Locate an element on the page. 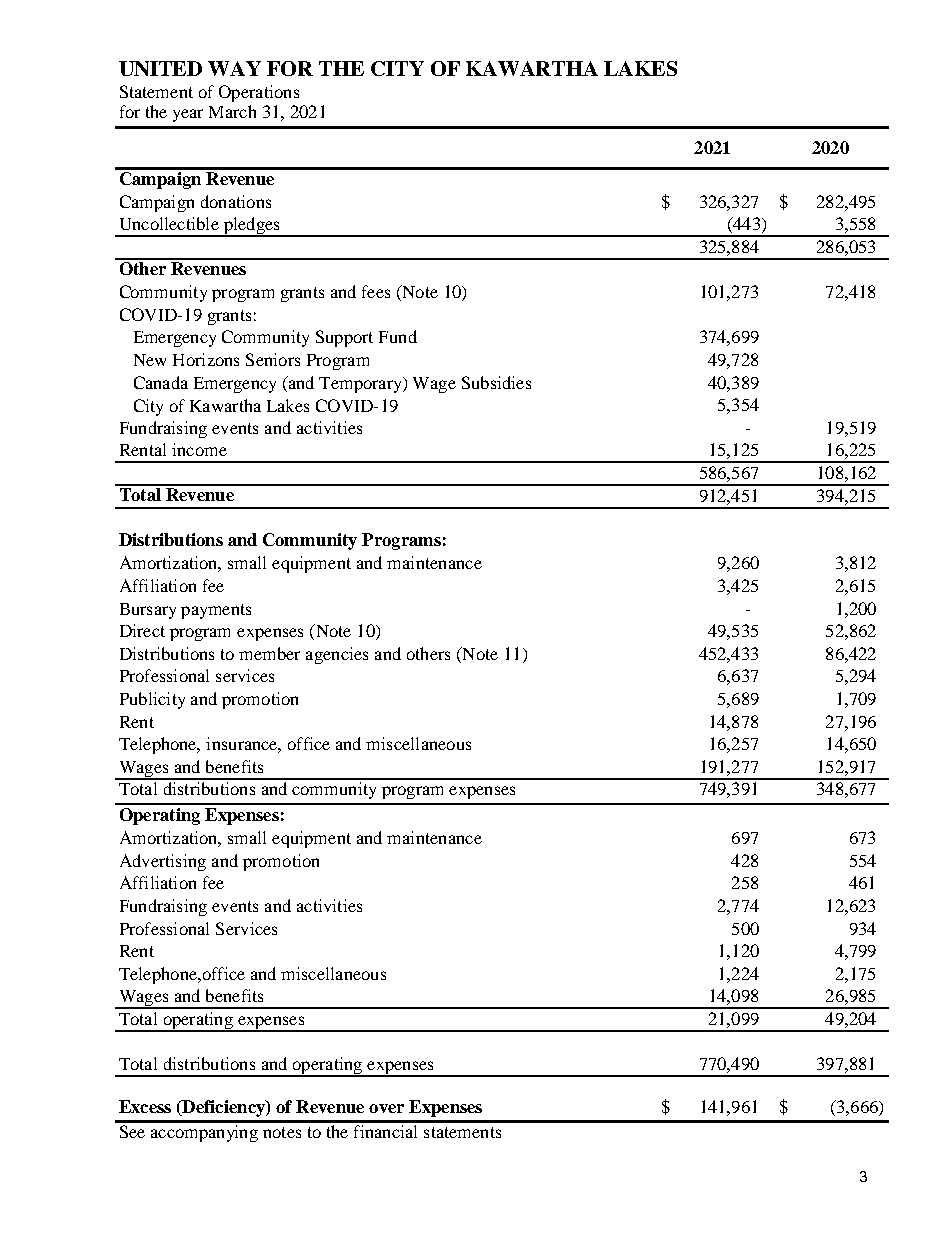  Uncollectible is located at coordinates (169, 223).
